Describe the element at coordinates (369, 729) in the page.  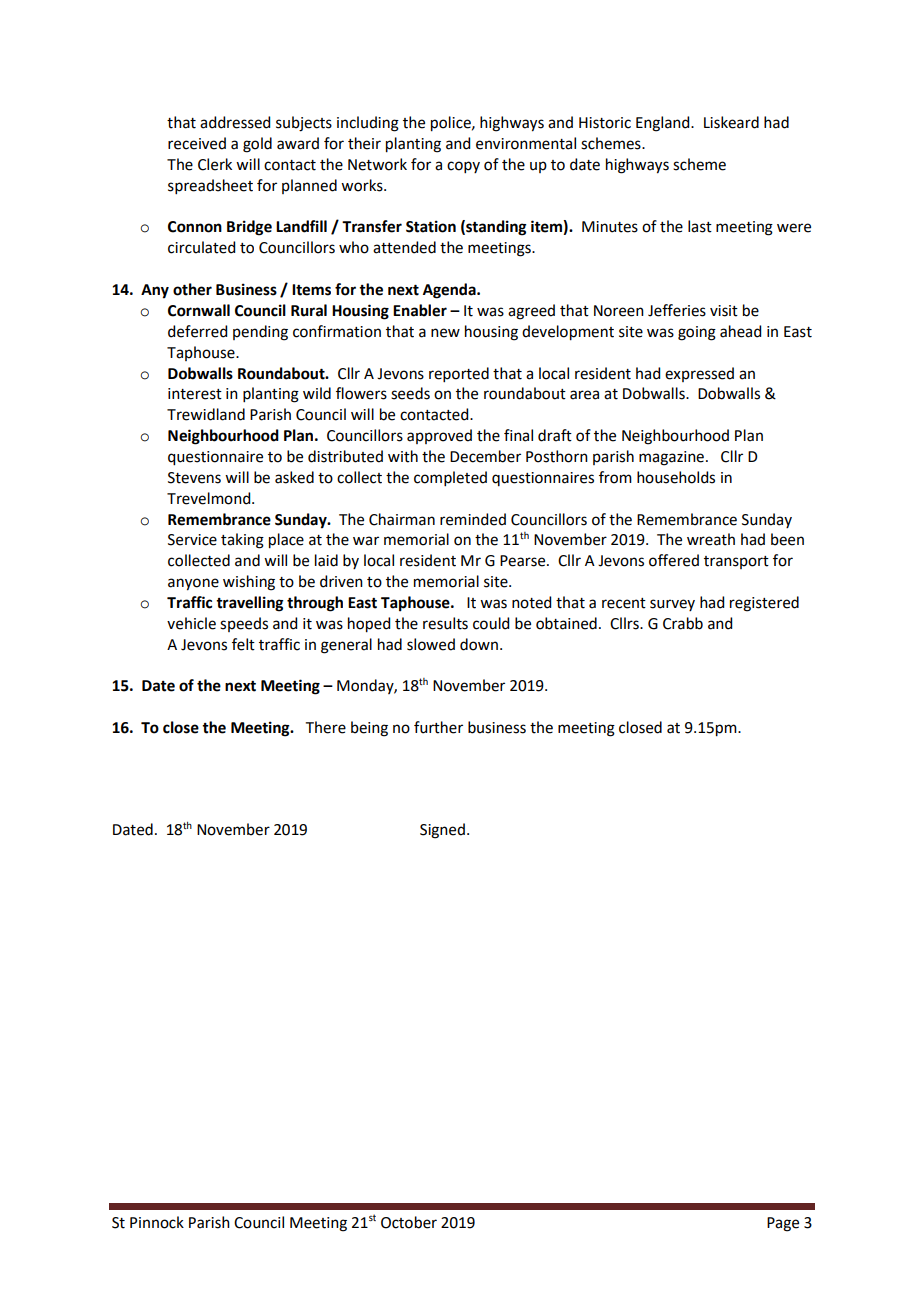
I see `being` at that location.
